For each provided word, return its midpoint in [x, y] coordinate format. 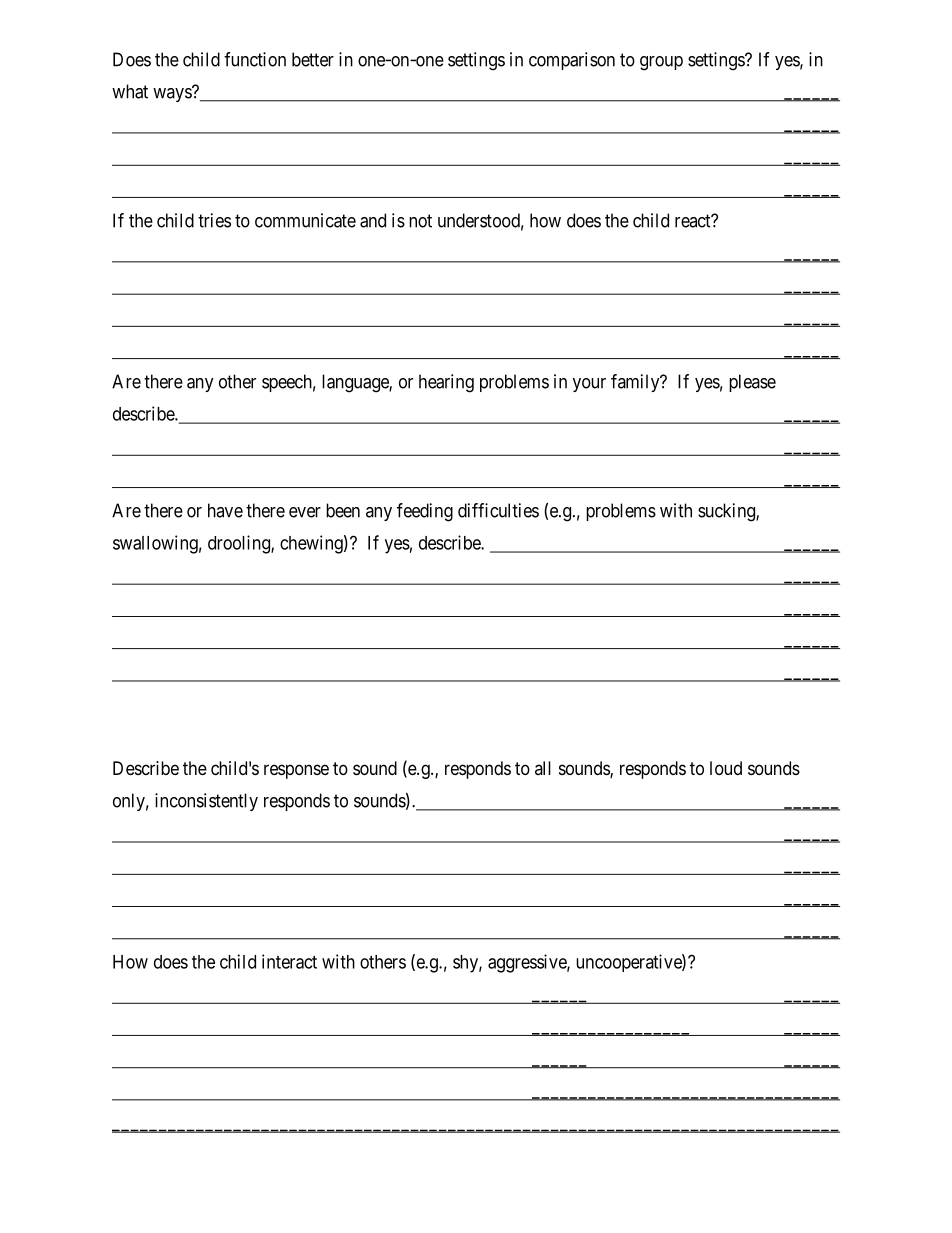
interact [289, 961]
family [636, 383]
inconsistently [206, 802]
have [225, 510]
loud [726, 768]
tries [214, 220]
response [296, 771]
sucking [727, 512]
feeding [425, 512]
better [313, 59]
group [661, 63]
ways [173, 94]
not [420, 221]
